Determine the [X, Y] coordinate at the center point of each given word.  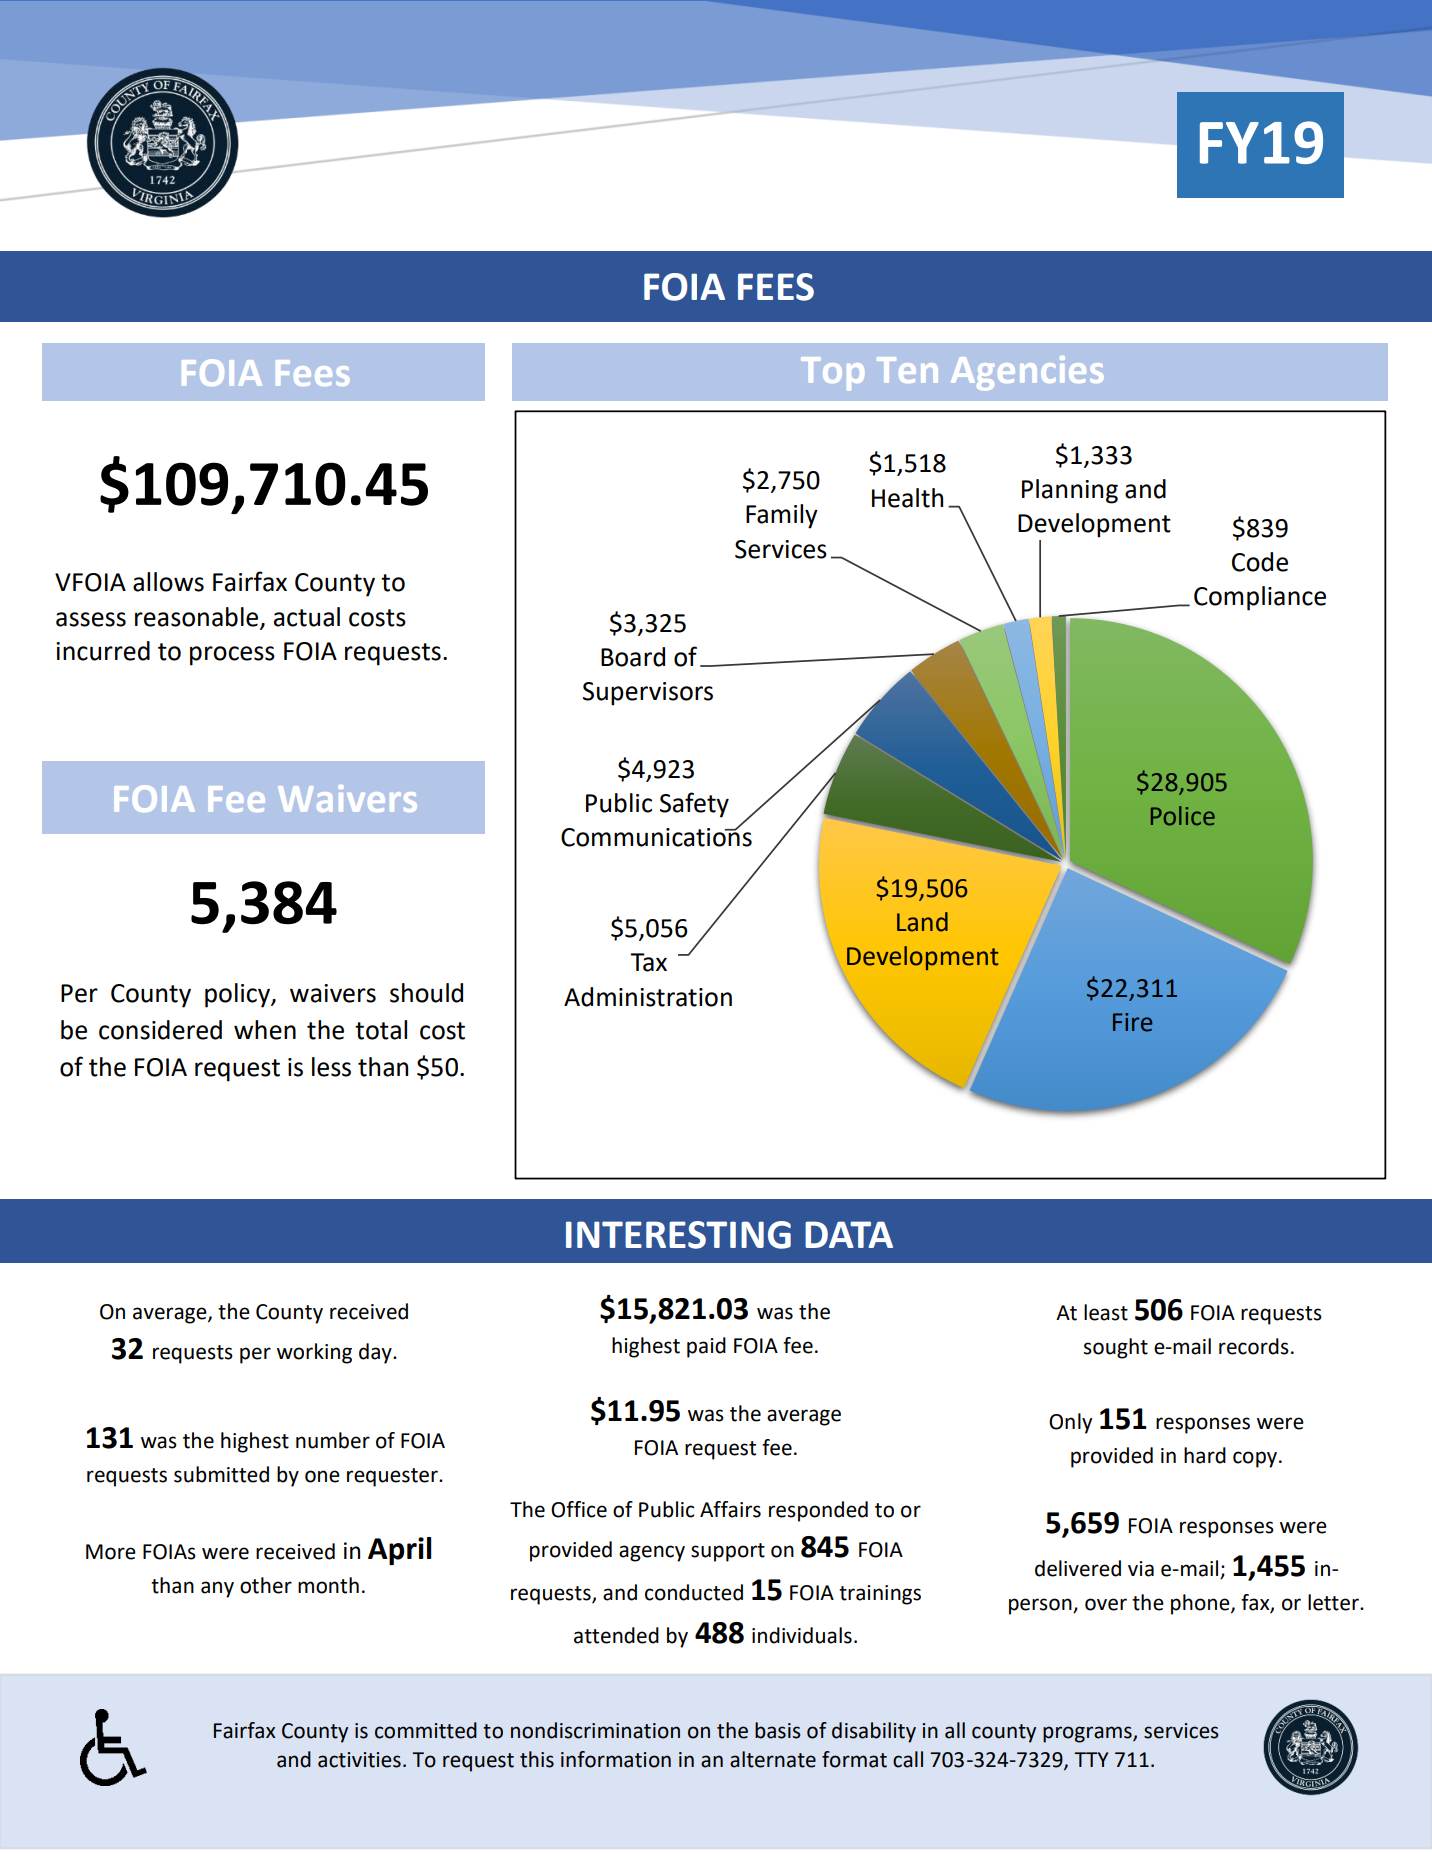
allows [168, 582]
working [314, 1353]
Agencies [1027, 373]
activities [359, 1760]
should [426, 993]
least [1106, 1312]
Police [1183, 816]
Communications [656, 836]
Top [832, 373]
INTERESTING [678, 1235]
